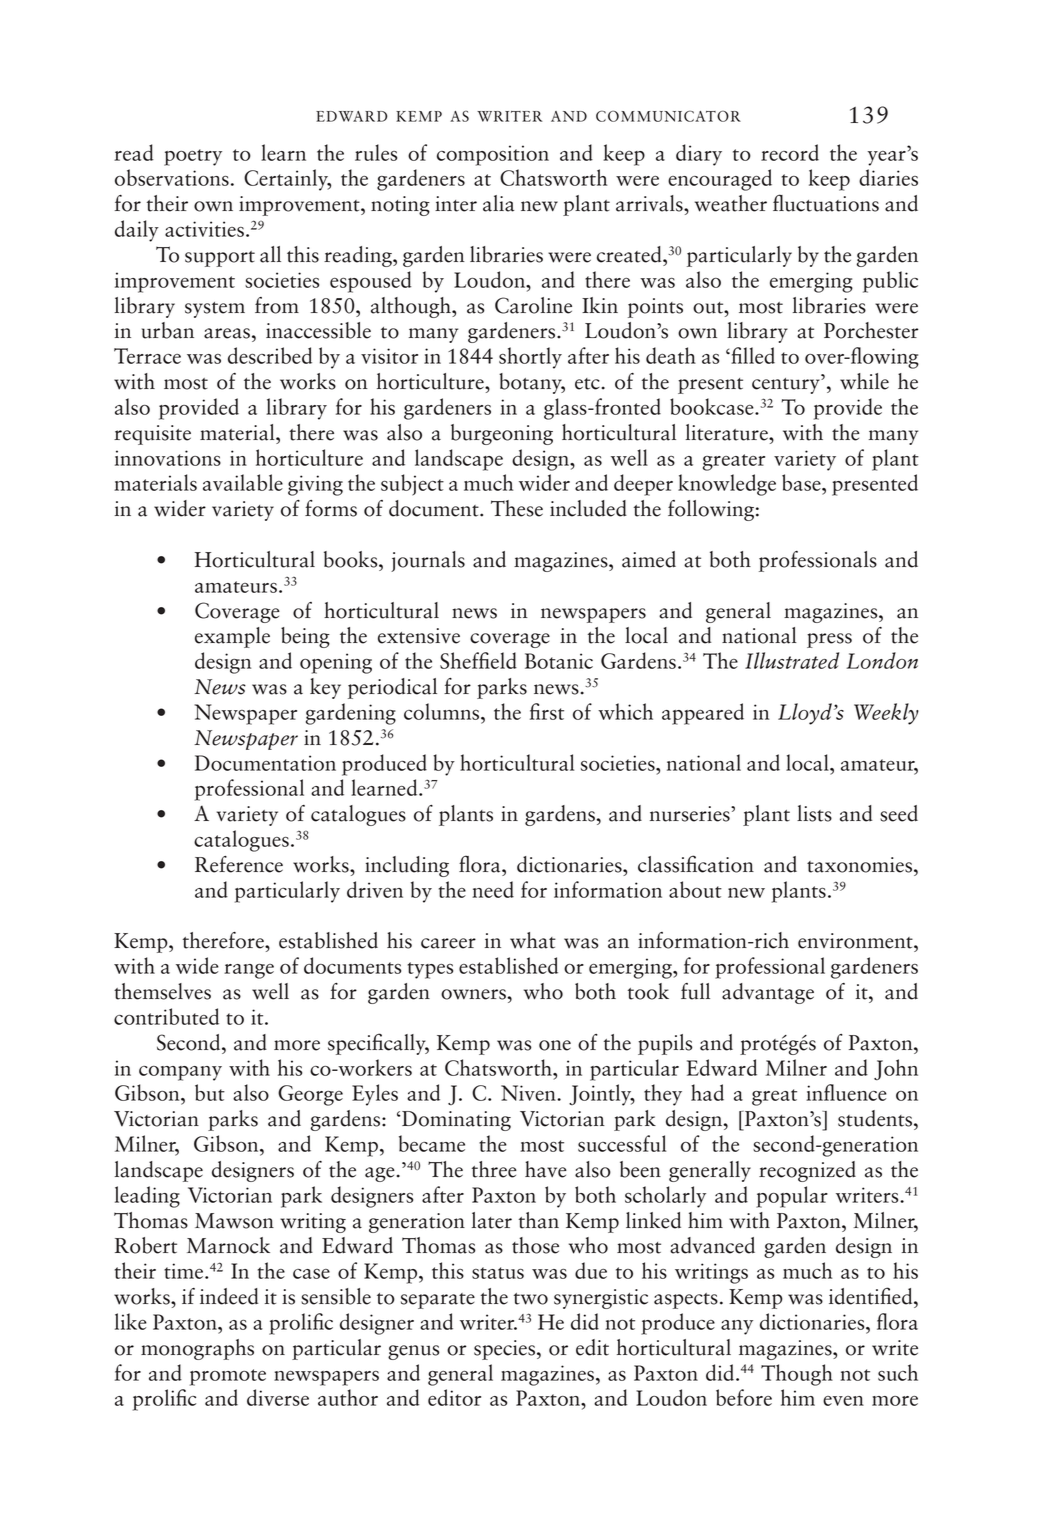  Describe the element at coordinates (493, 155) in the screenshot. I see `composition` at that location.
